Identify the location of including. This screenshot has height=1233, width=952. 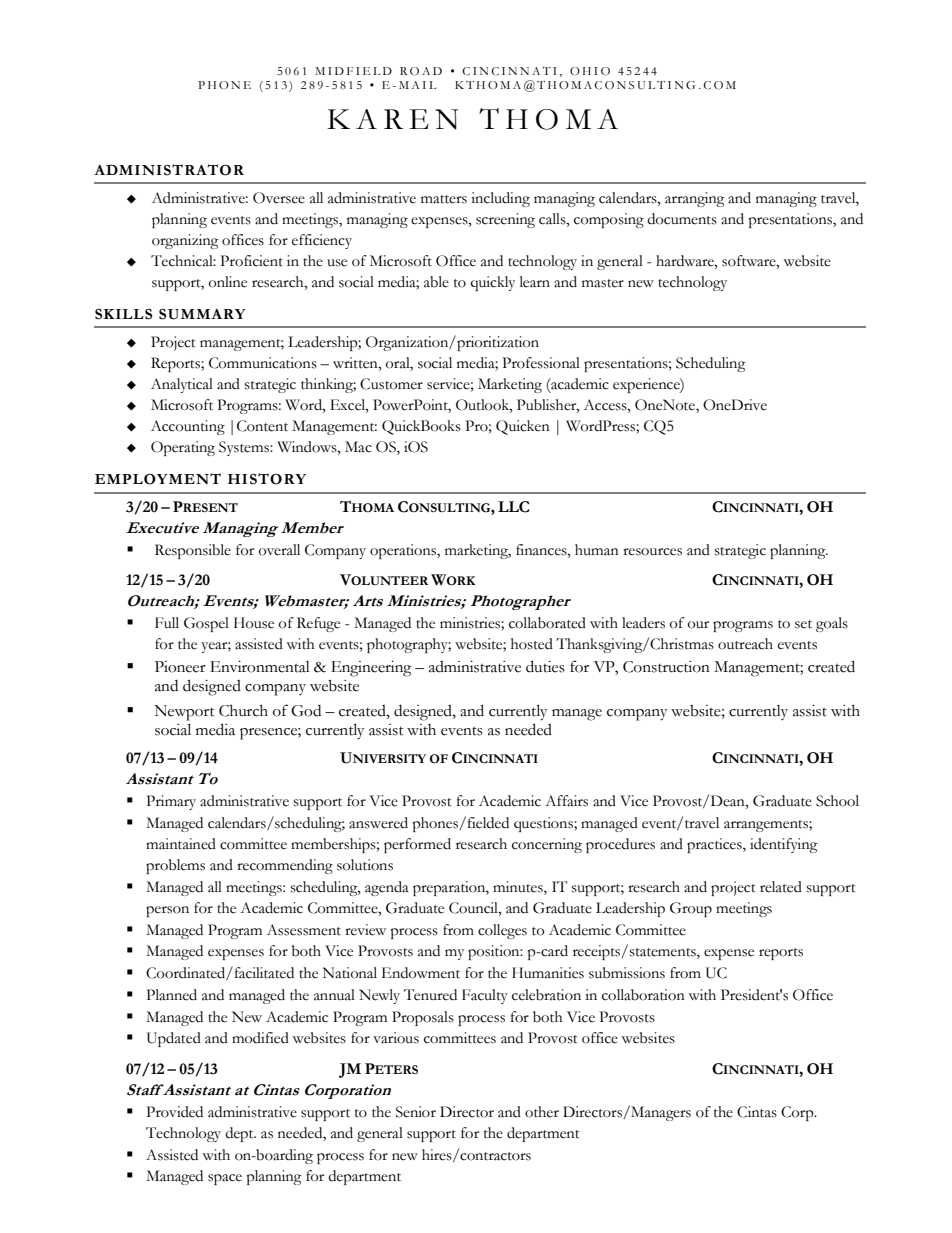
(500, 199).
